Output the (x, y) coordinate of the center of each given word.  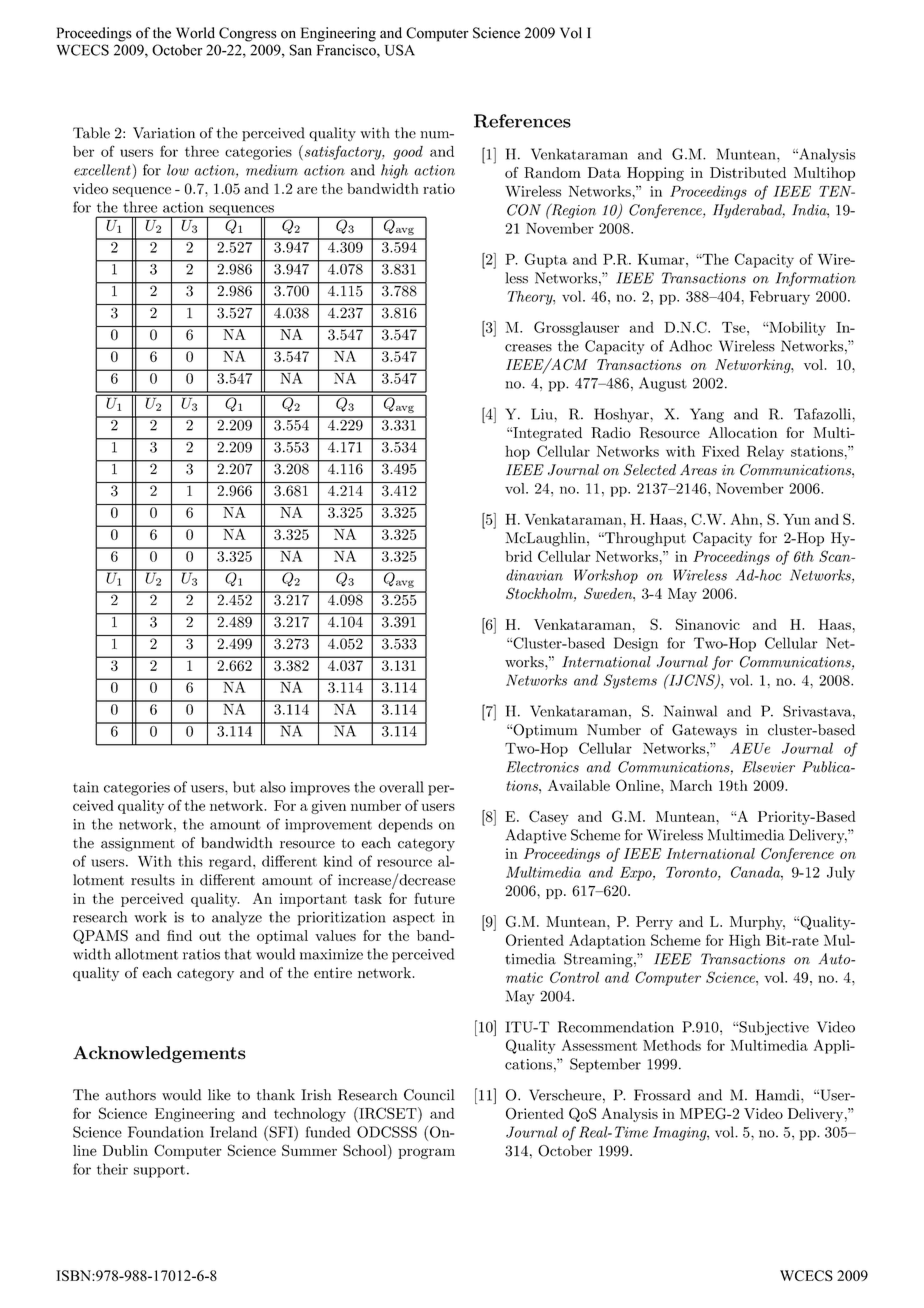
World (195, 33)
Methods (672, 1045)
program (426, 1153)
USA (400, 50)
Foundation (166, 1132)
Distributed (748, 172)
